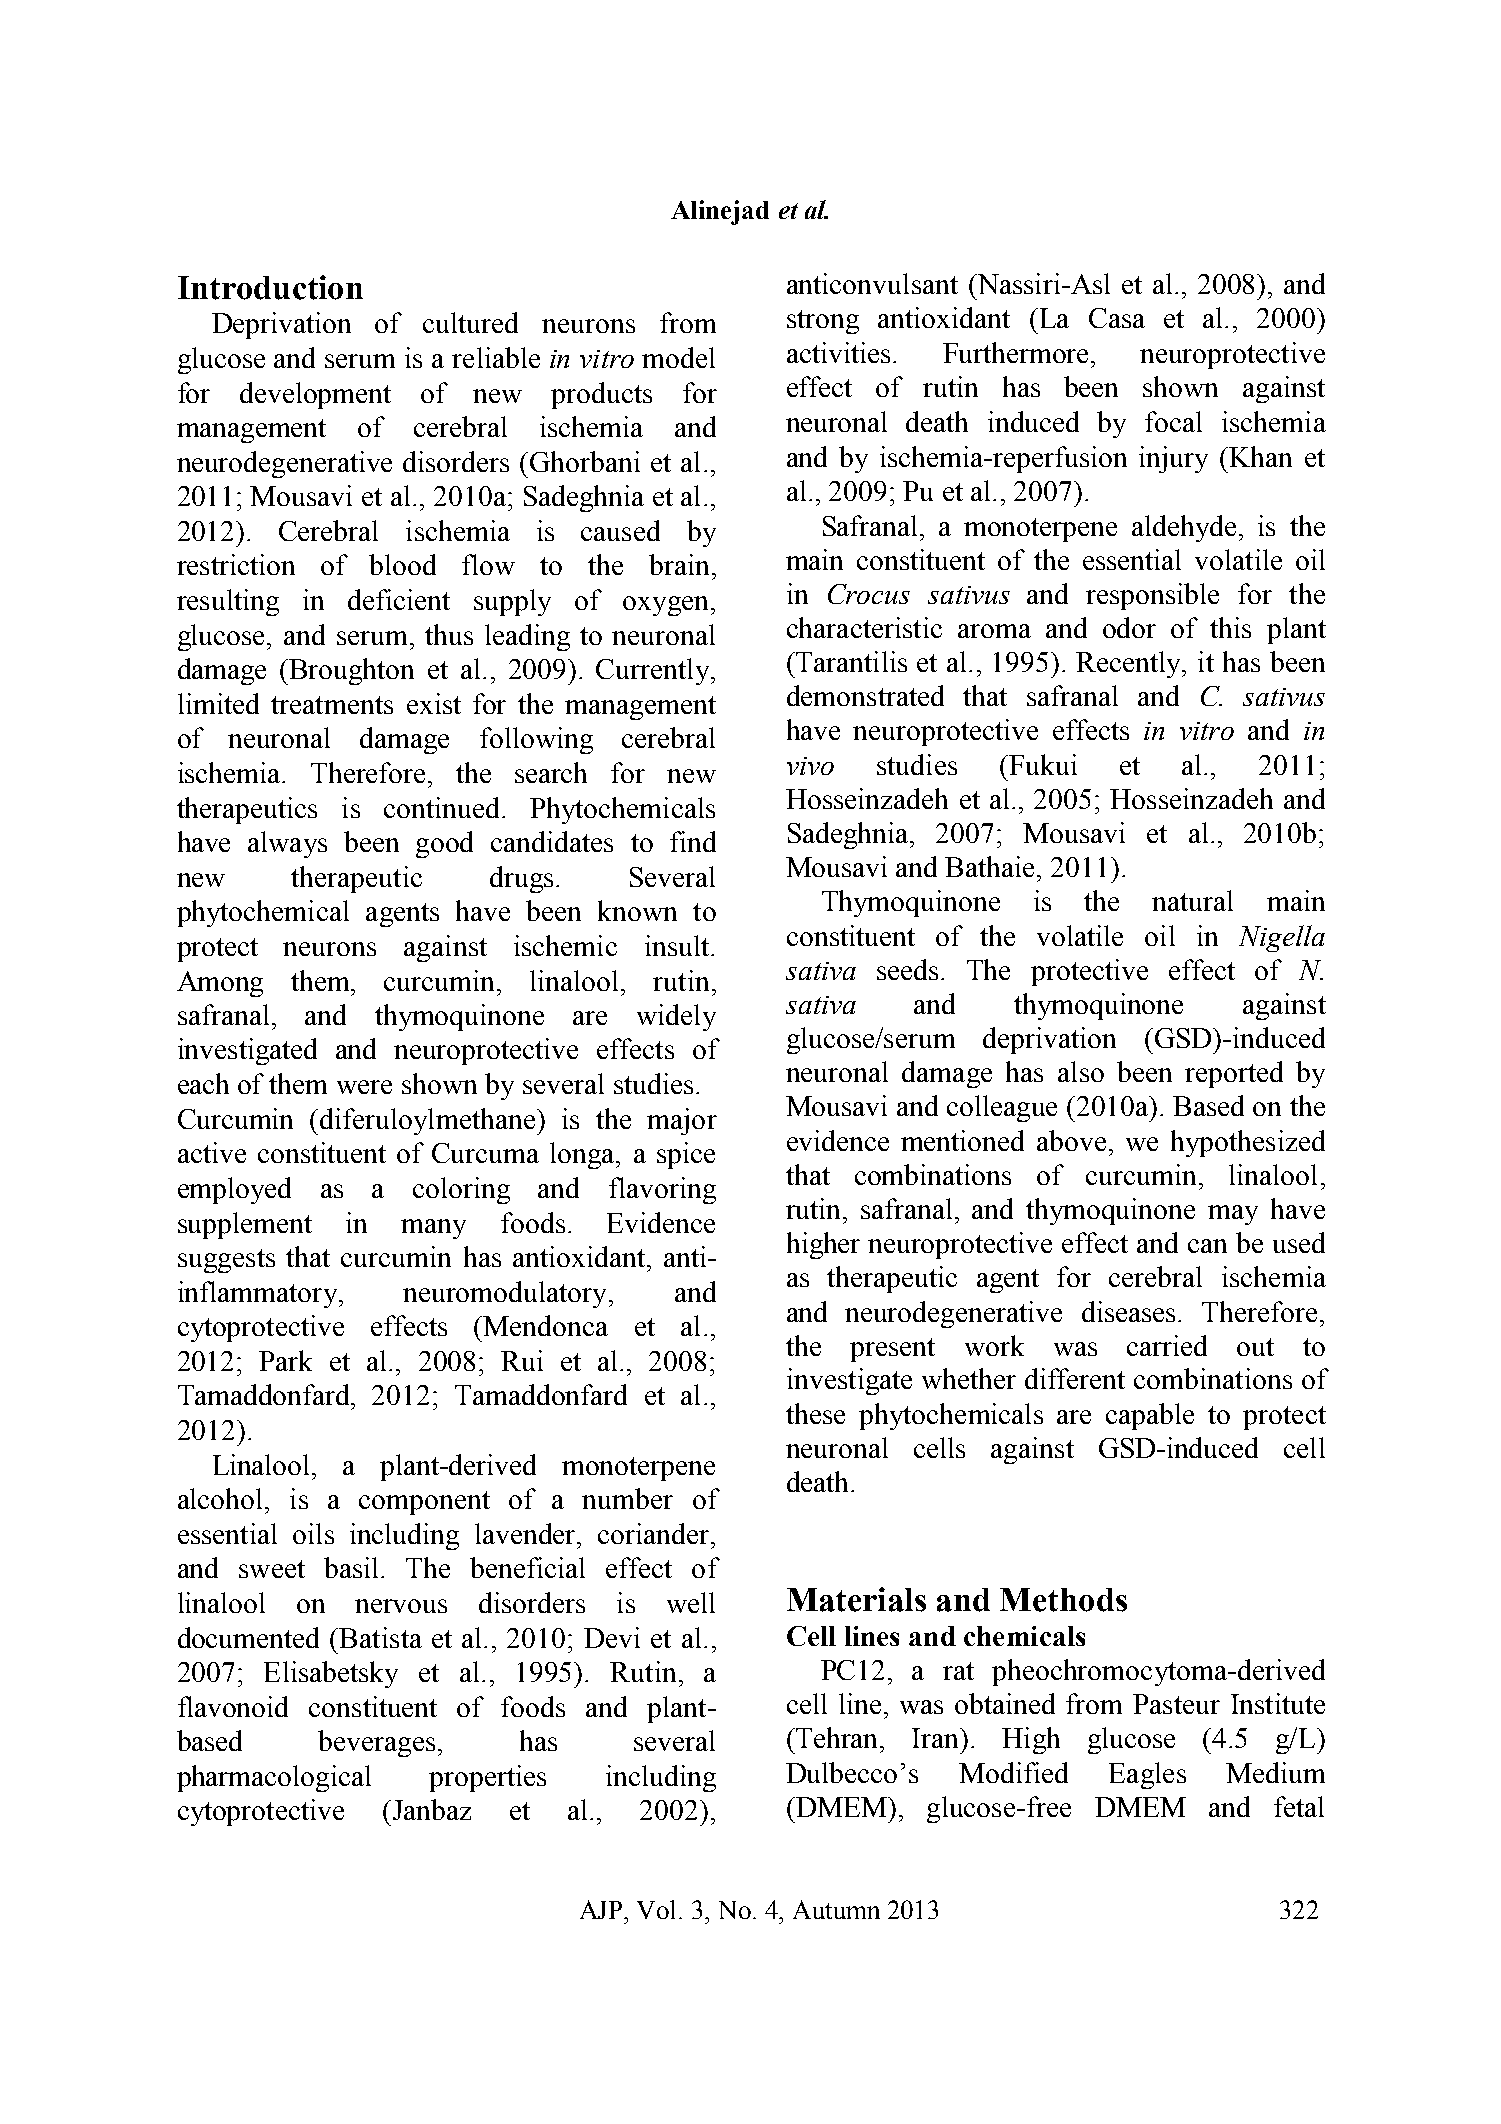 The image size is (1501, 2124). What do you see at coordinates (274, 1778) in the screenshot?
I see `pharmacological` at bounding box center [274, 1778].
